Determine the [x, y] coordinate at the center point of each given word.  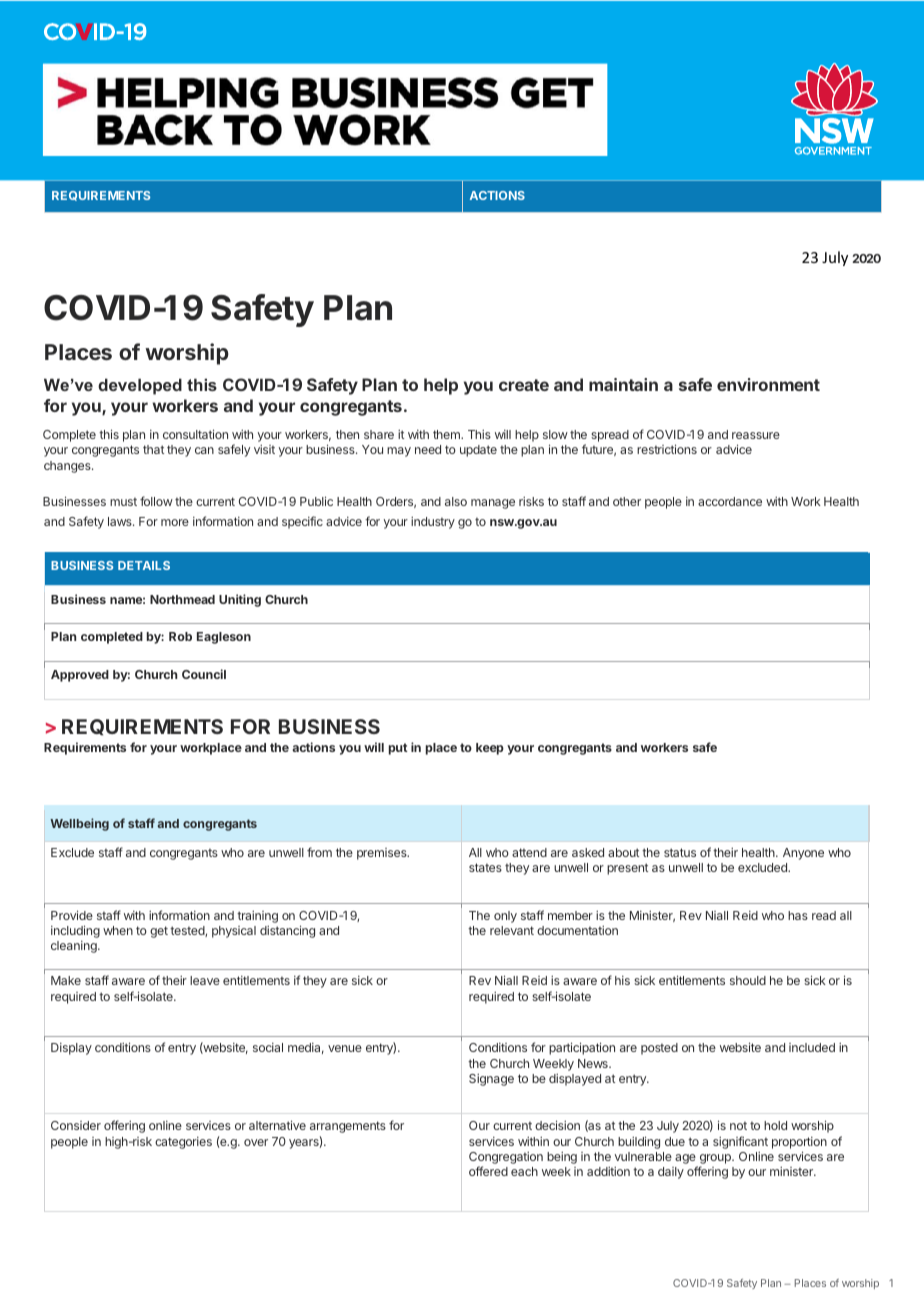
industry [433, 523]
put [398, 749]
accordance [730, 501]
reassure [756, 435]
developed [140, 386]
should [748, 980]
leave [205, 980]
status [680, 852]
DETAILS [144, 565]
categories [183, 1143]
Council [204, 674]
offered [488, 1171]
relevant [512, 930]
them [447, 434]
